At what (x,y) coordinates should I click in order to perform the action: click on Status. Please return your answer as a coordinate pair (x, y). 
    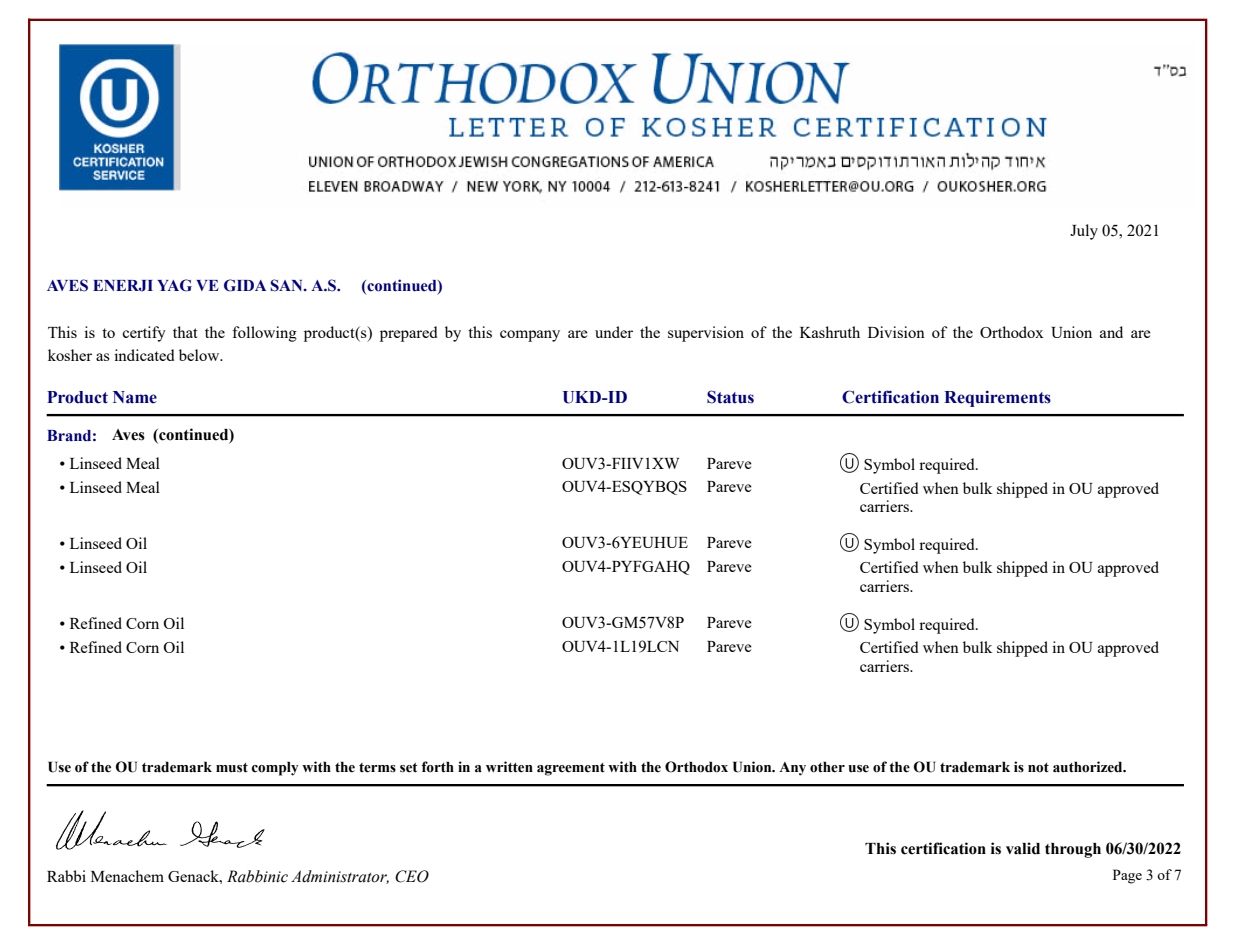
    Looking at the image, I should click on (730, 397).
